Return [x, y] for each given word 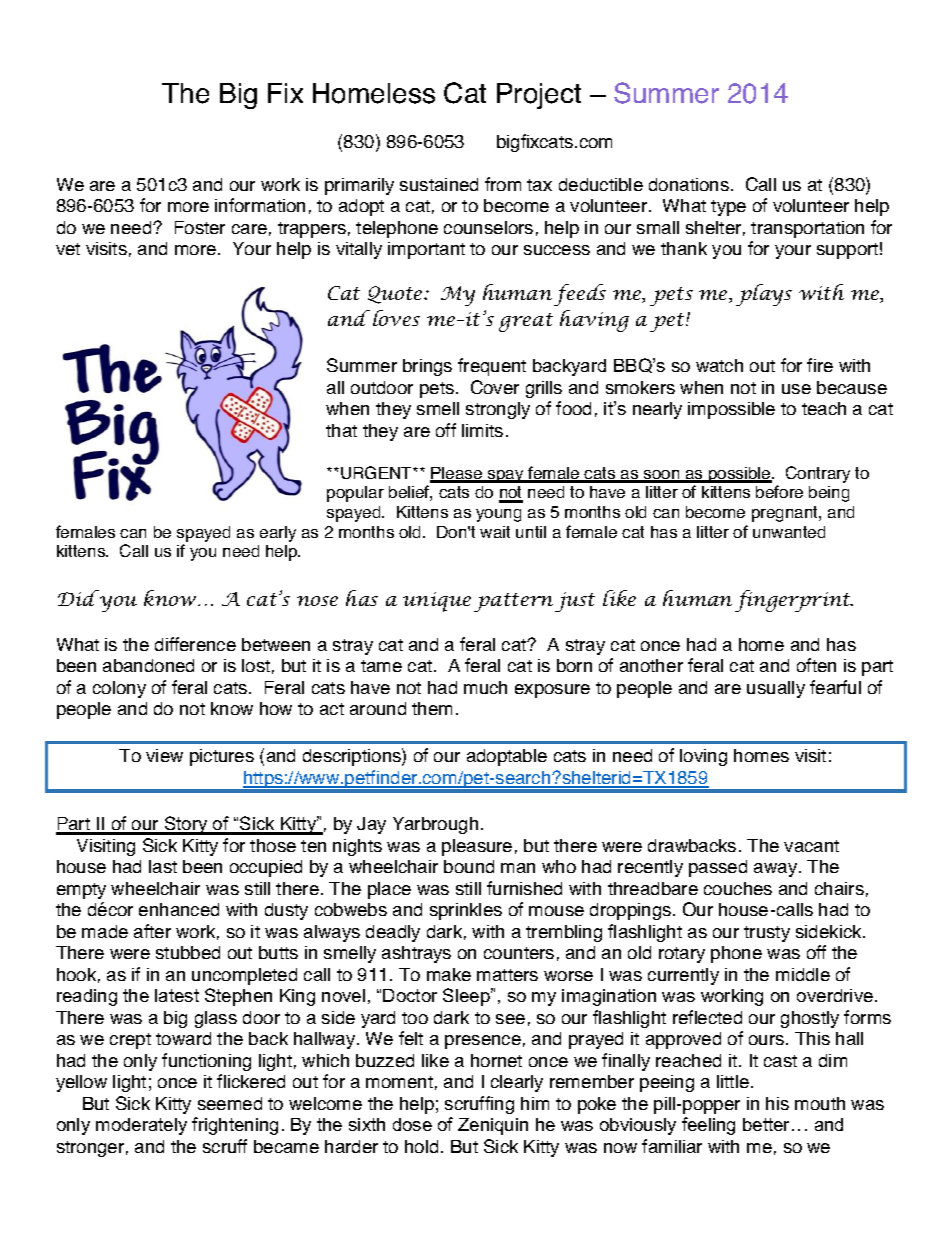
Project [539, 96]
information [260, 205]
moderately [141, 1126]
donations [689, 184]
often [816, 665]
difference [195, 644]
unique [437, 602]
